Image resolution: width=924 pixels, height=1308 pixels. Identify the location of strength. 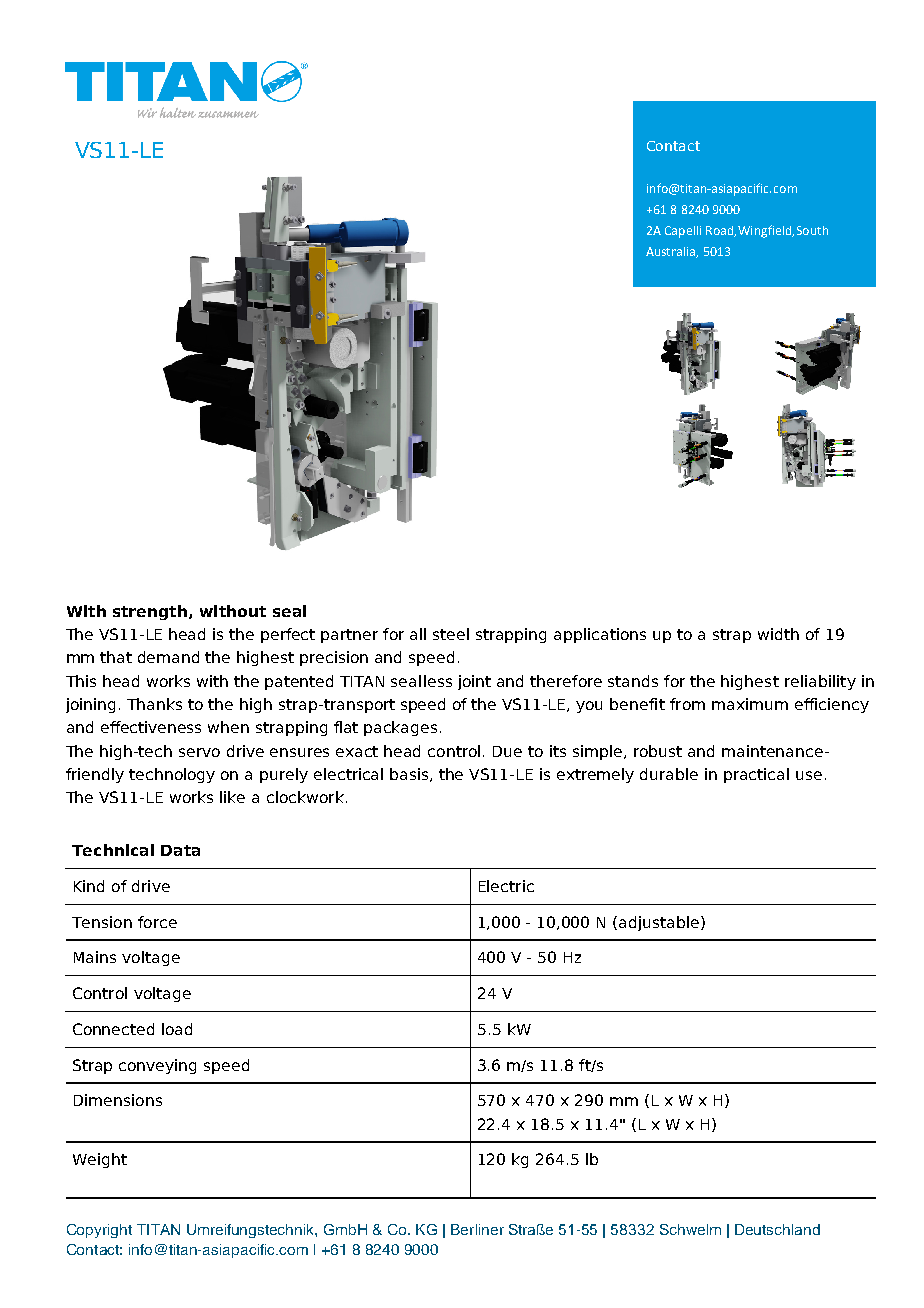
(150, 612).
